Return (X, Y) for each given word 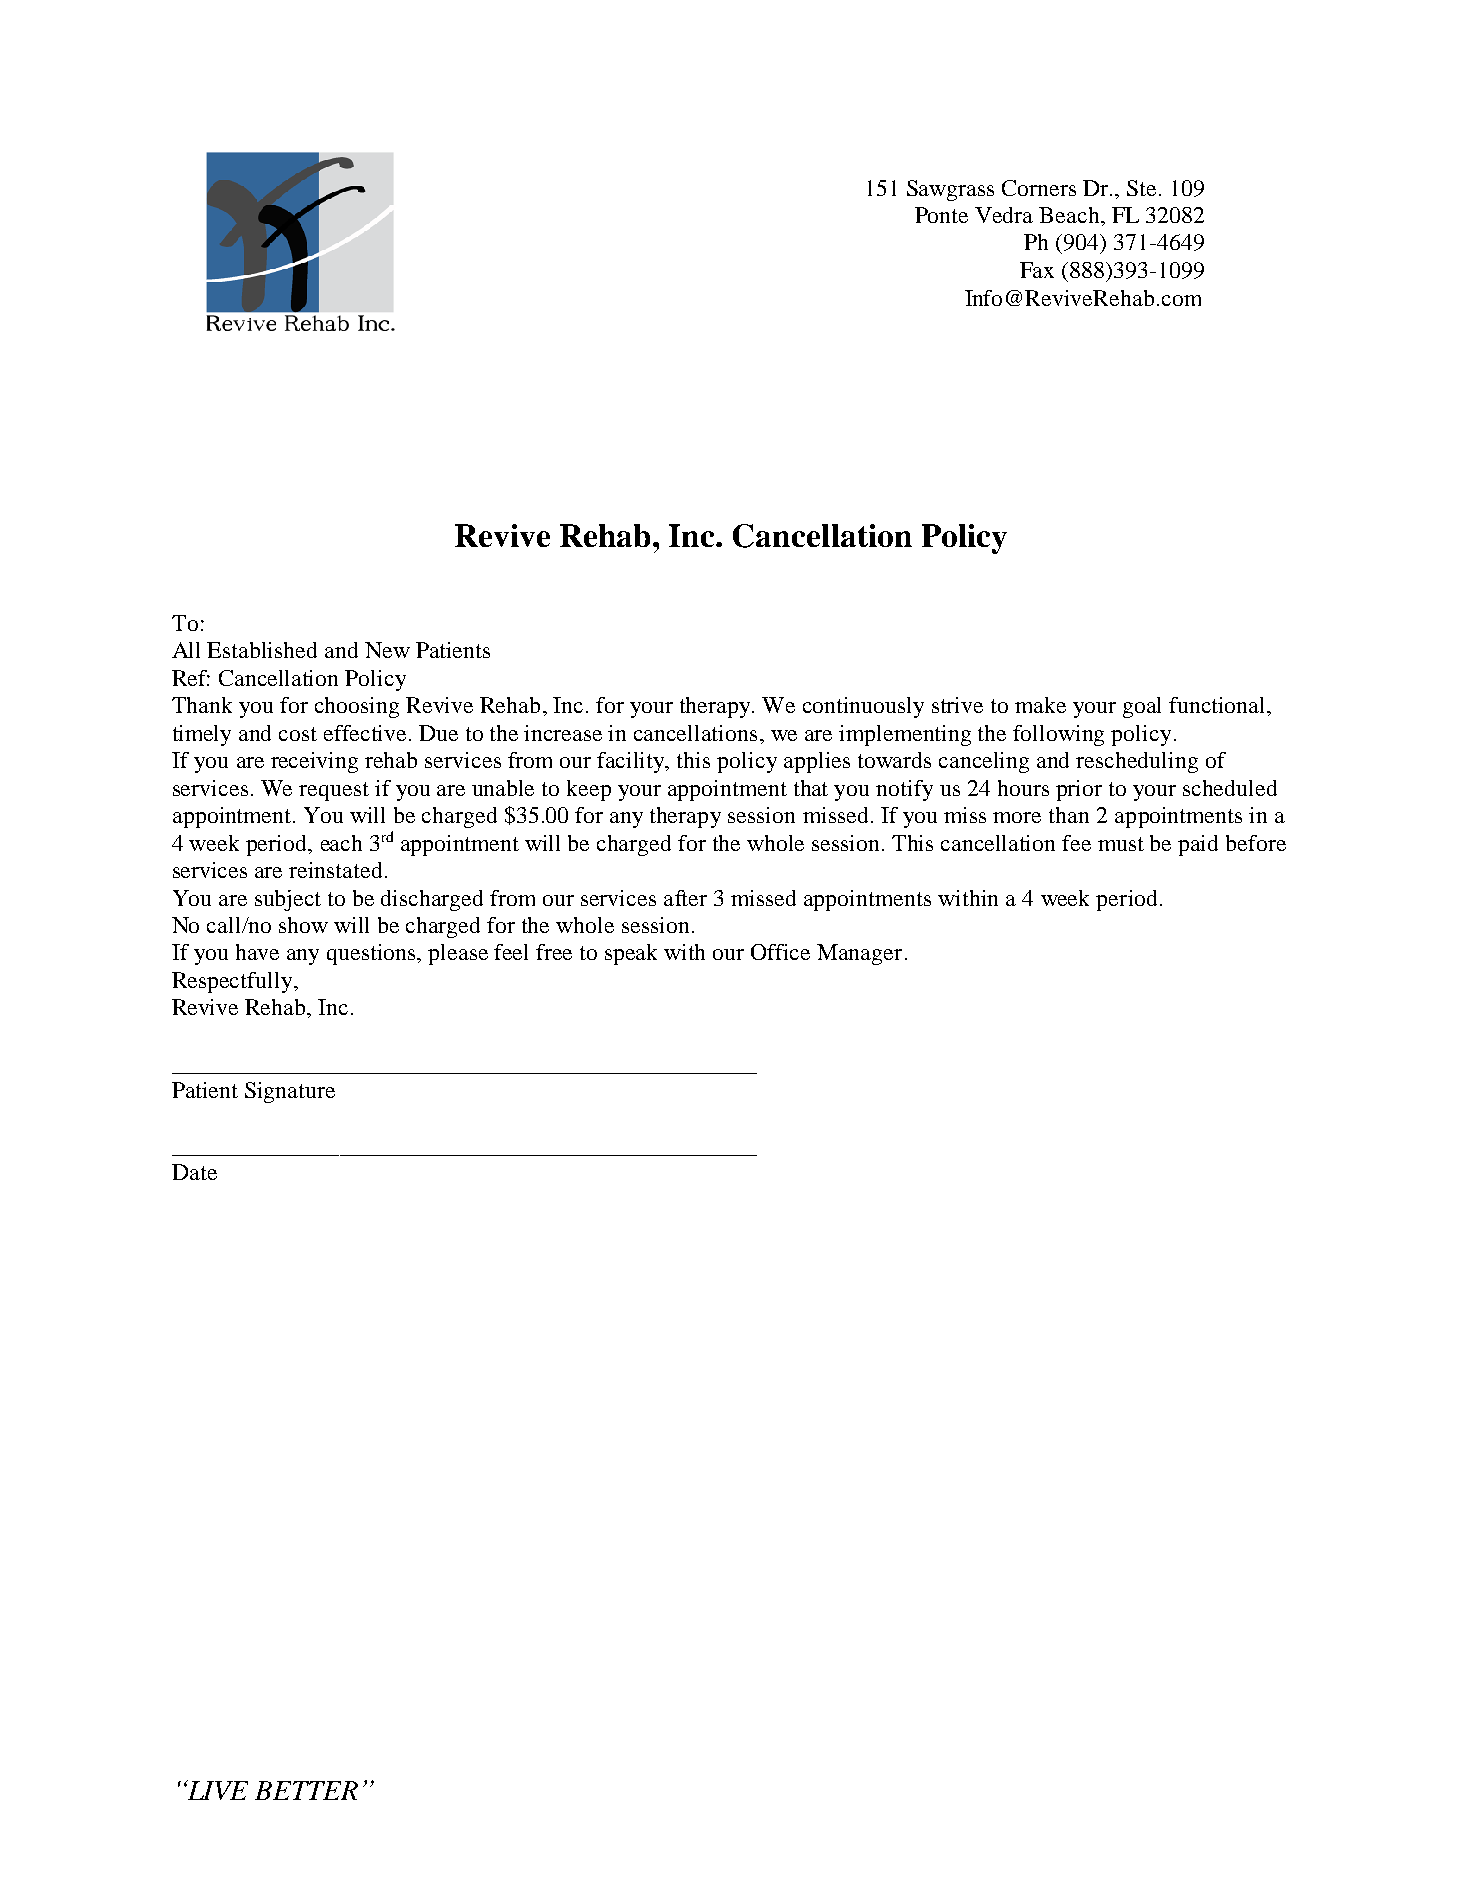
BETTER (306, 1790)
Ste (1141, 188)
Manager (859, 954)
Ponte (941, 215)
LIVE (217, 1790)
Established (262, 650)
